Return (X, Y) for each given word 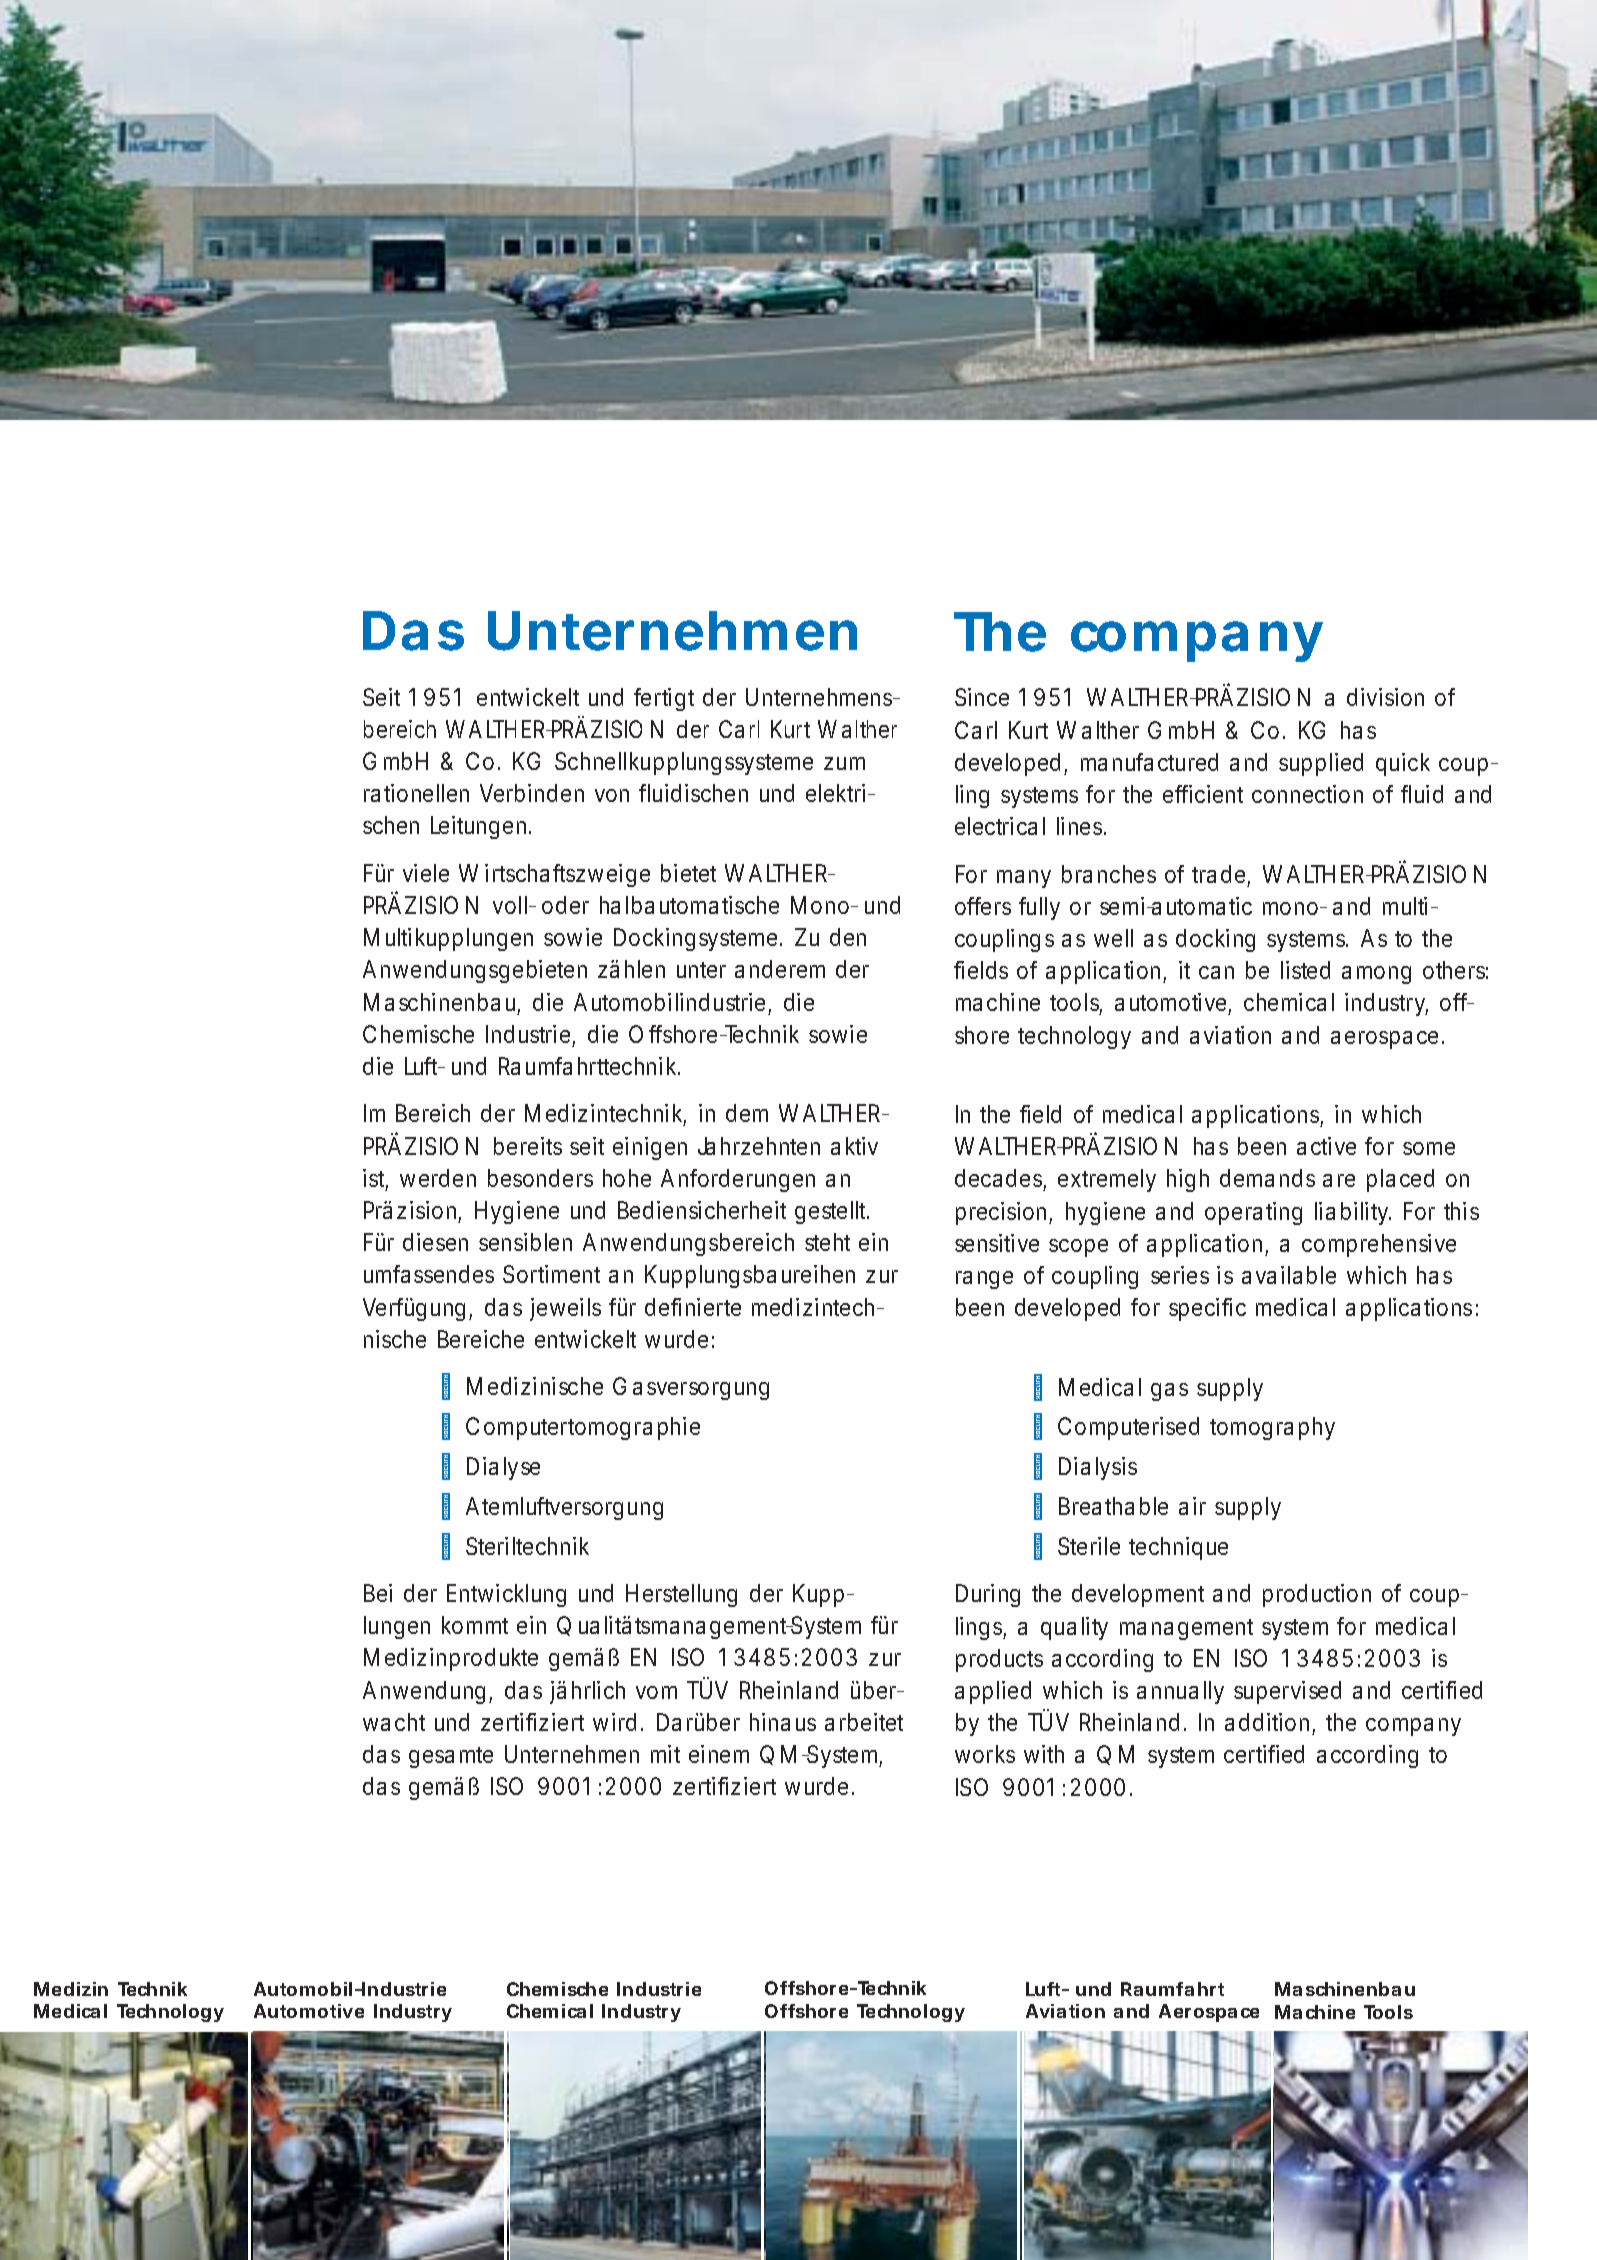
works (985, 1754)
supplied (1321, 764)
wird (614, 1722)
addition (1267, 1722)
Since (982, 697)
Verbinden (532, 793)
